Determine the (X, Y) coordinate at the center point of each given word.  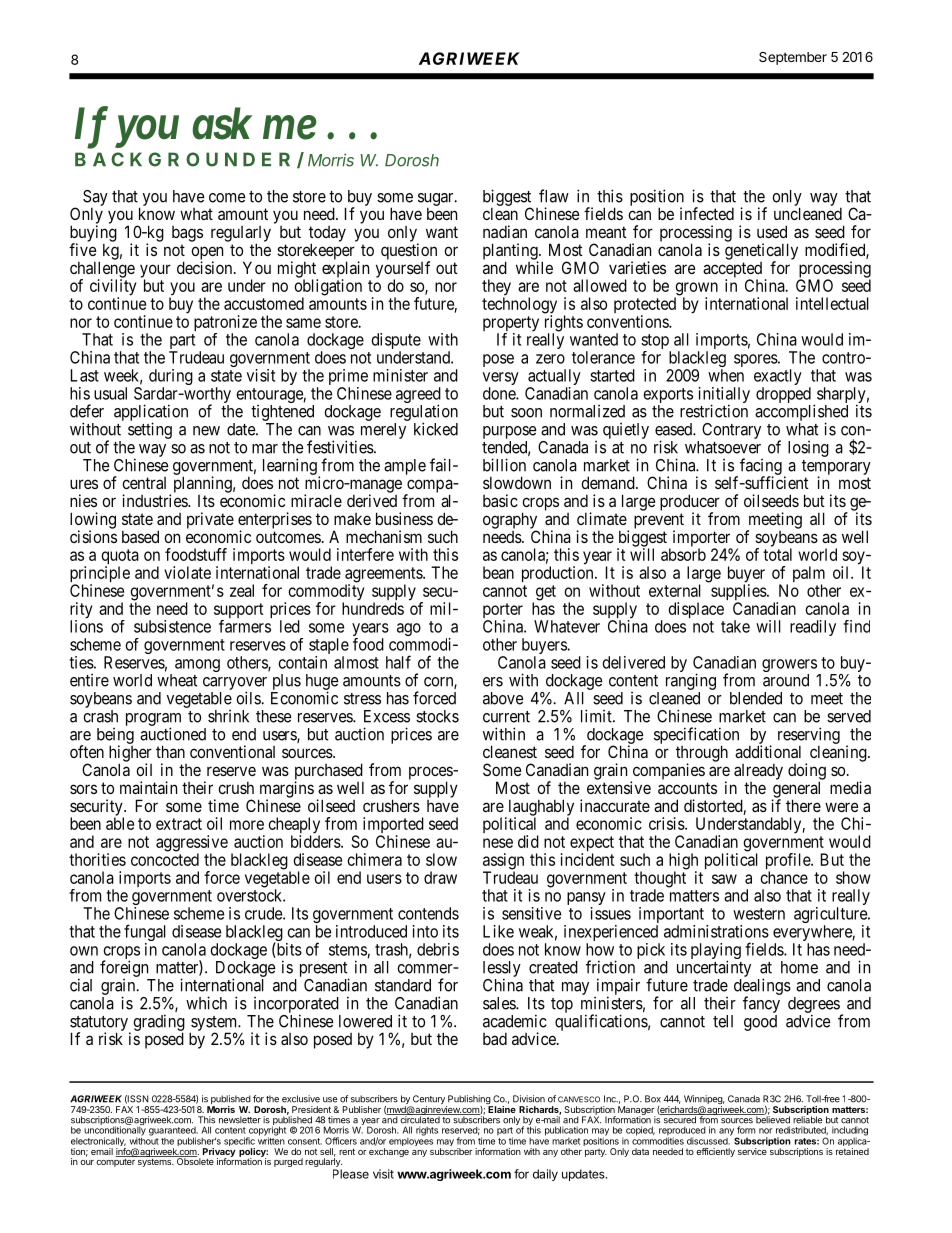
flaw (554, 196)
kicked (436, 429)
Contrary (731, 431)
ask (222, 123)
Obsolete (194, 1160)
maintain (148, 787)
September (793, 58)
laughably (540, 808)
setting (150, 430)
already (758, 771)
